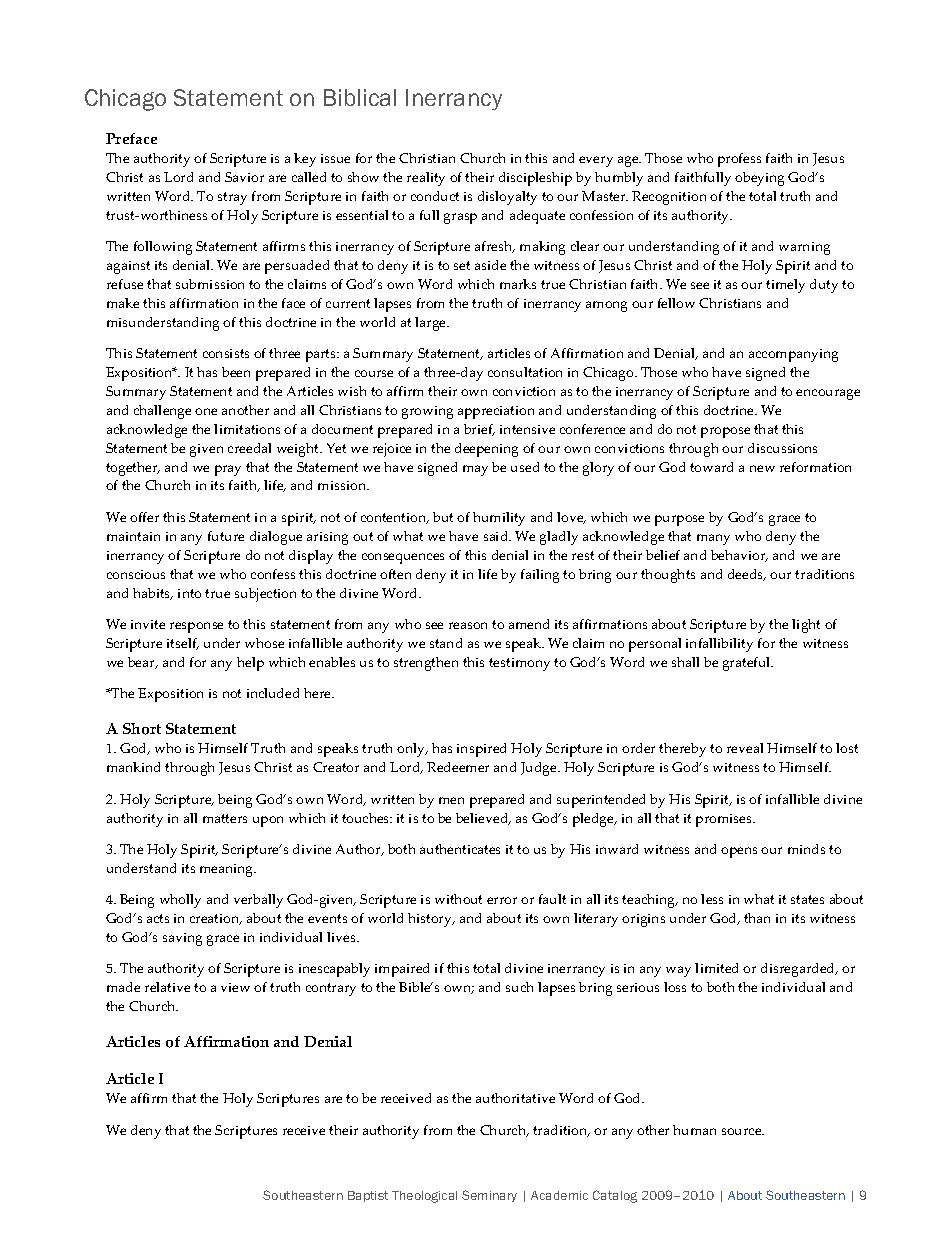  I want to click on believed, so click(483, 819).
